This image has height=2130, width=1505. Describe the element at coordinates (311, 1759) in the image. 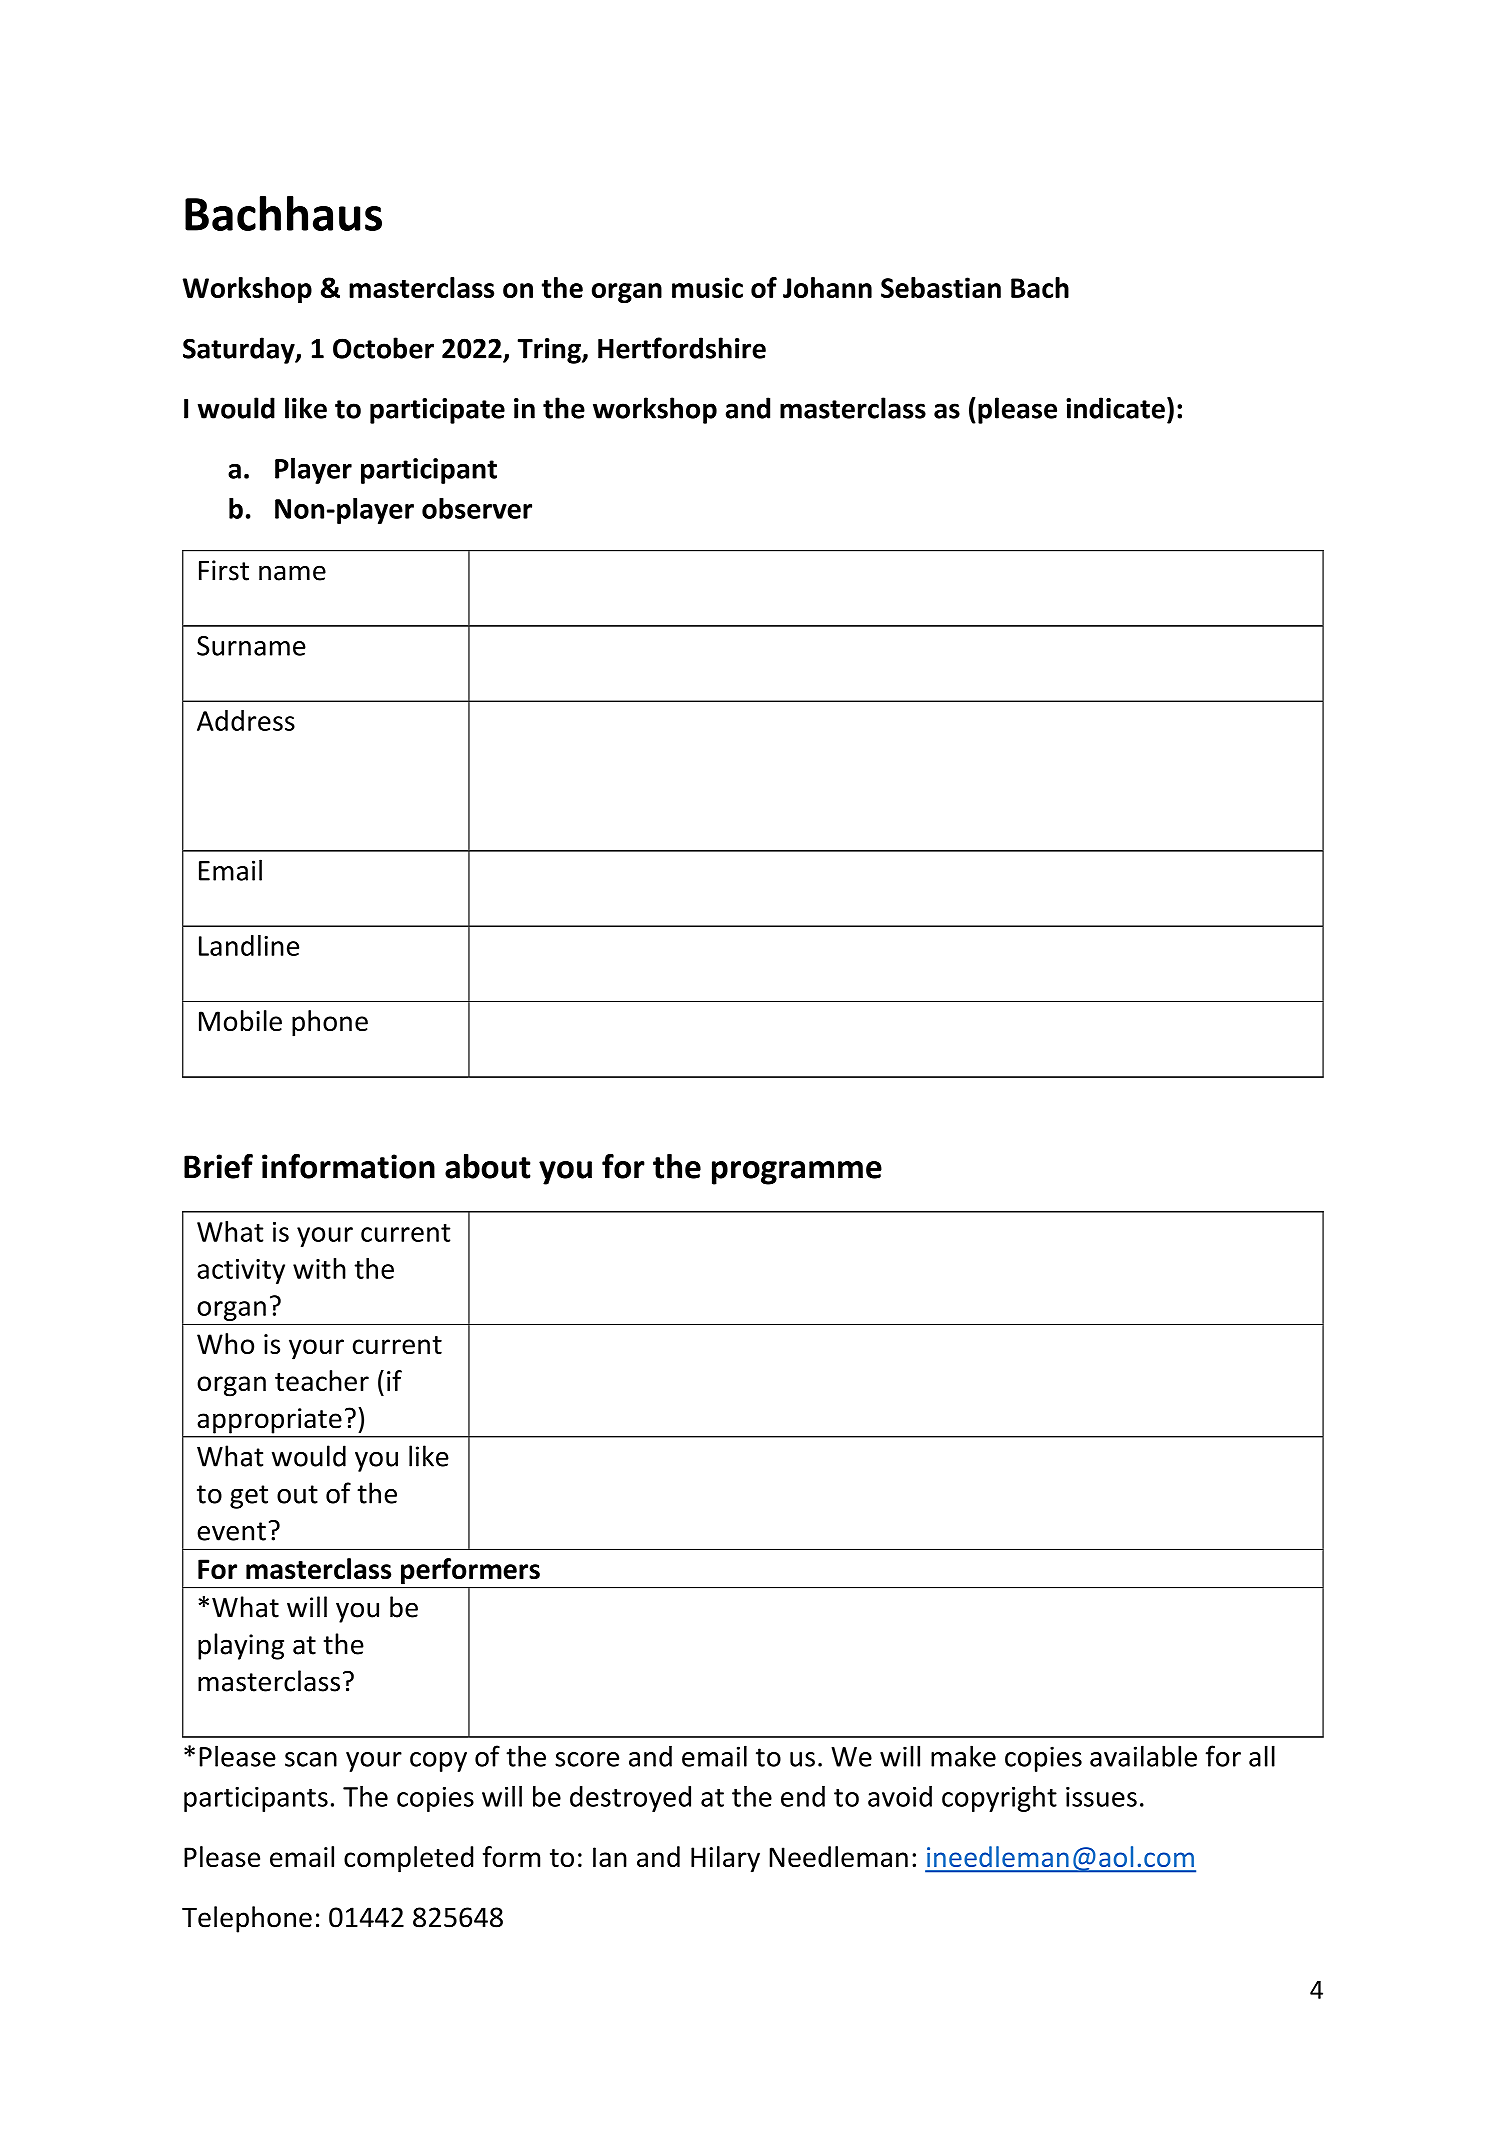

I see `scan` at that location.
